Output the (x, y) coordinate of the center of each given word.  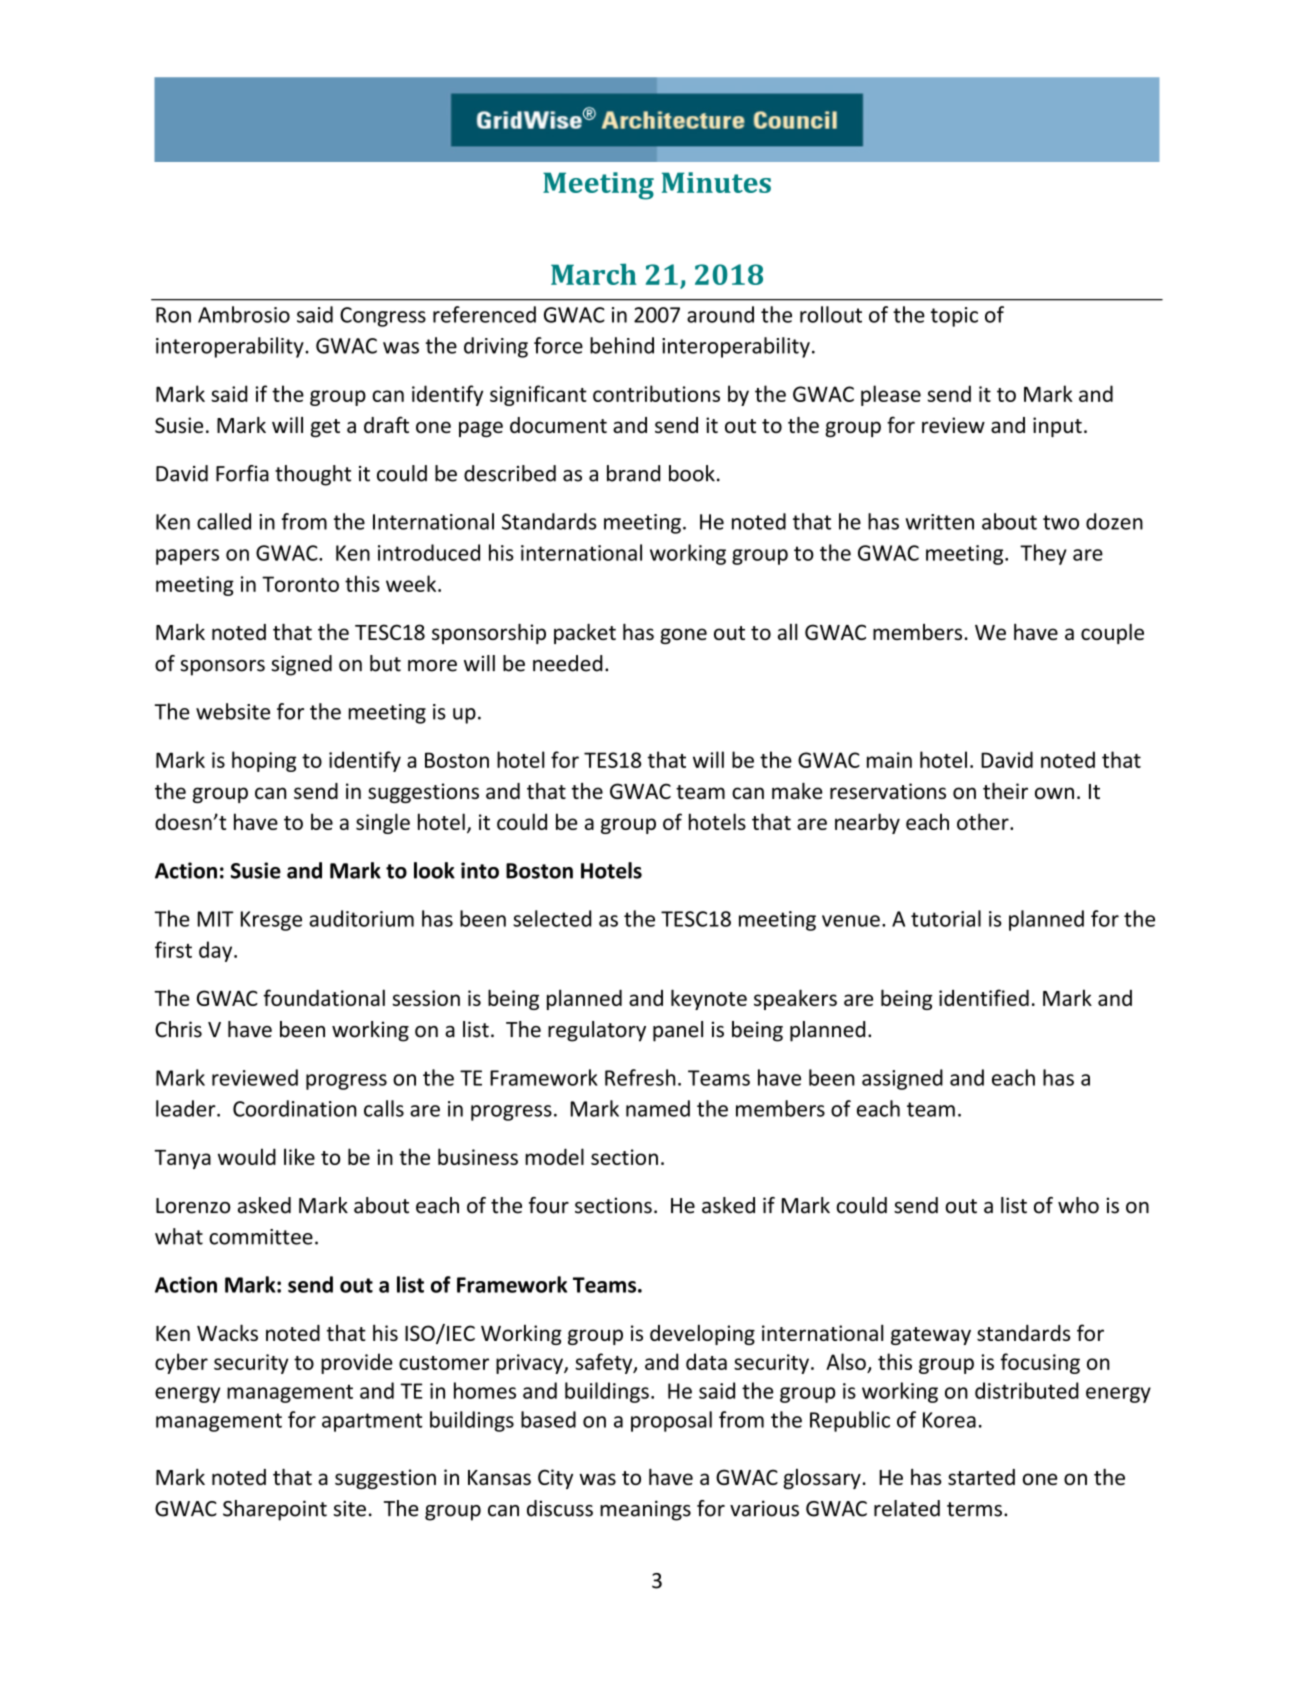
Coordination (295, 1108)
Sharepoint (275, 1510)
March (594, 274)
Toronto (300, 584)
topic (954, 317)
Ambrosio (244, 314)
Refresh (640, 1077)
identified (984, 997)
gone (683, 636)
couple (1112, 634)
